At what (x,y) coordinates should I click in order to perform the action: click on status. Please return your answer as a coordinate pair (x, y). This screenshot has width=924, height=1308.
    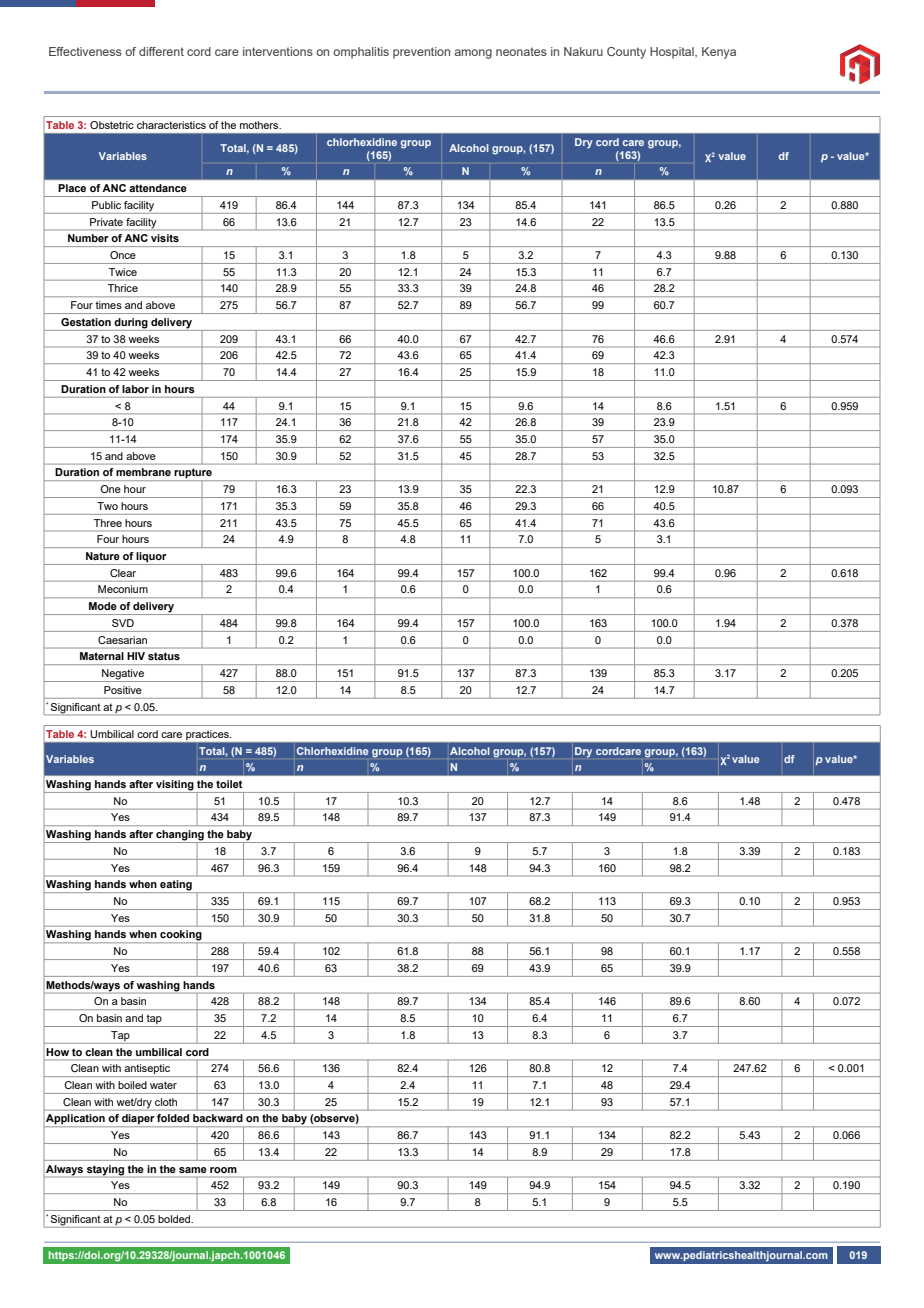
    Looking at the image, I should click on (164, 656).
